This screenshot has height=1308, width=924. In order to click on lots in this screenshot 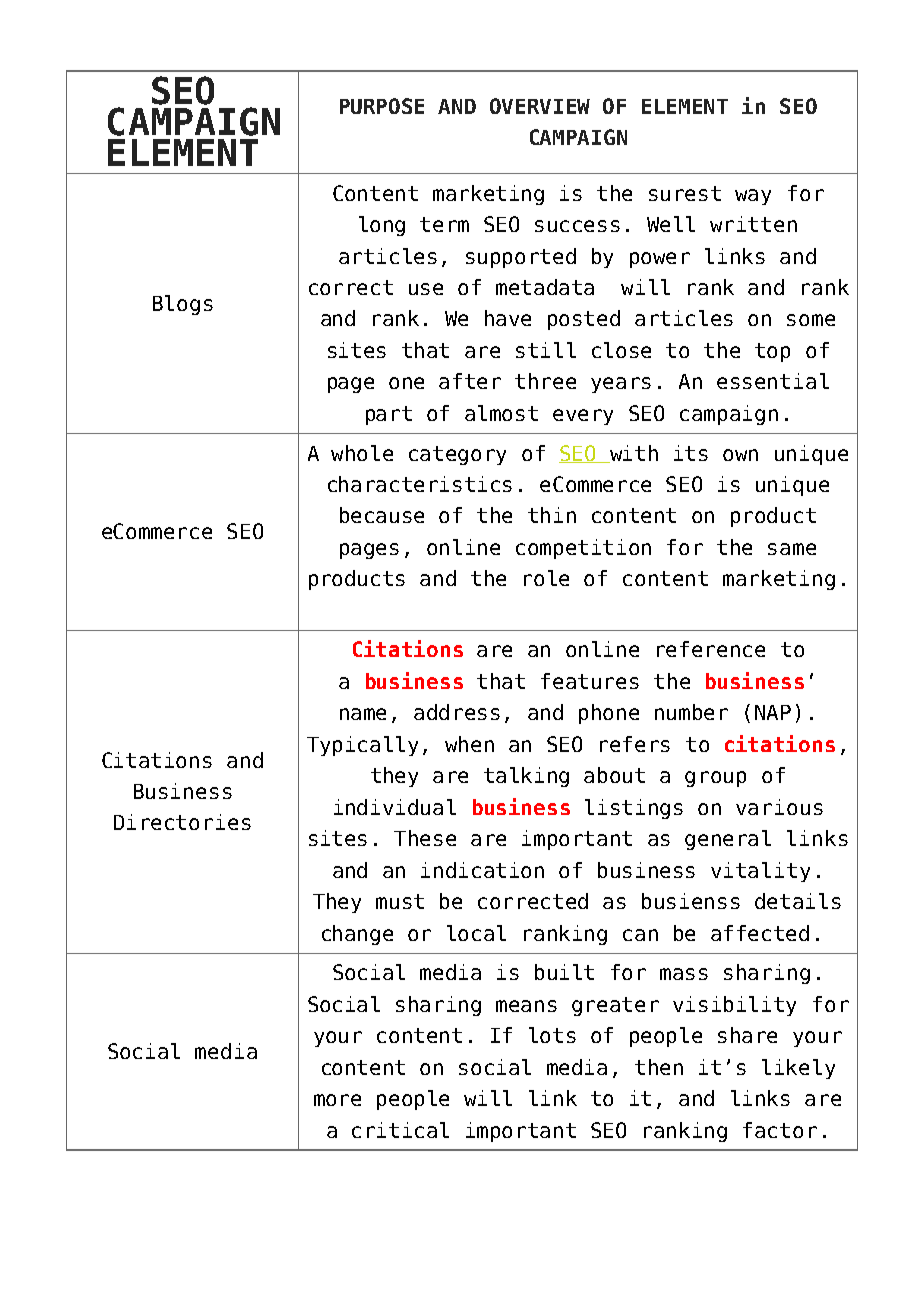, I will do `click(552, 1035)`.
